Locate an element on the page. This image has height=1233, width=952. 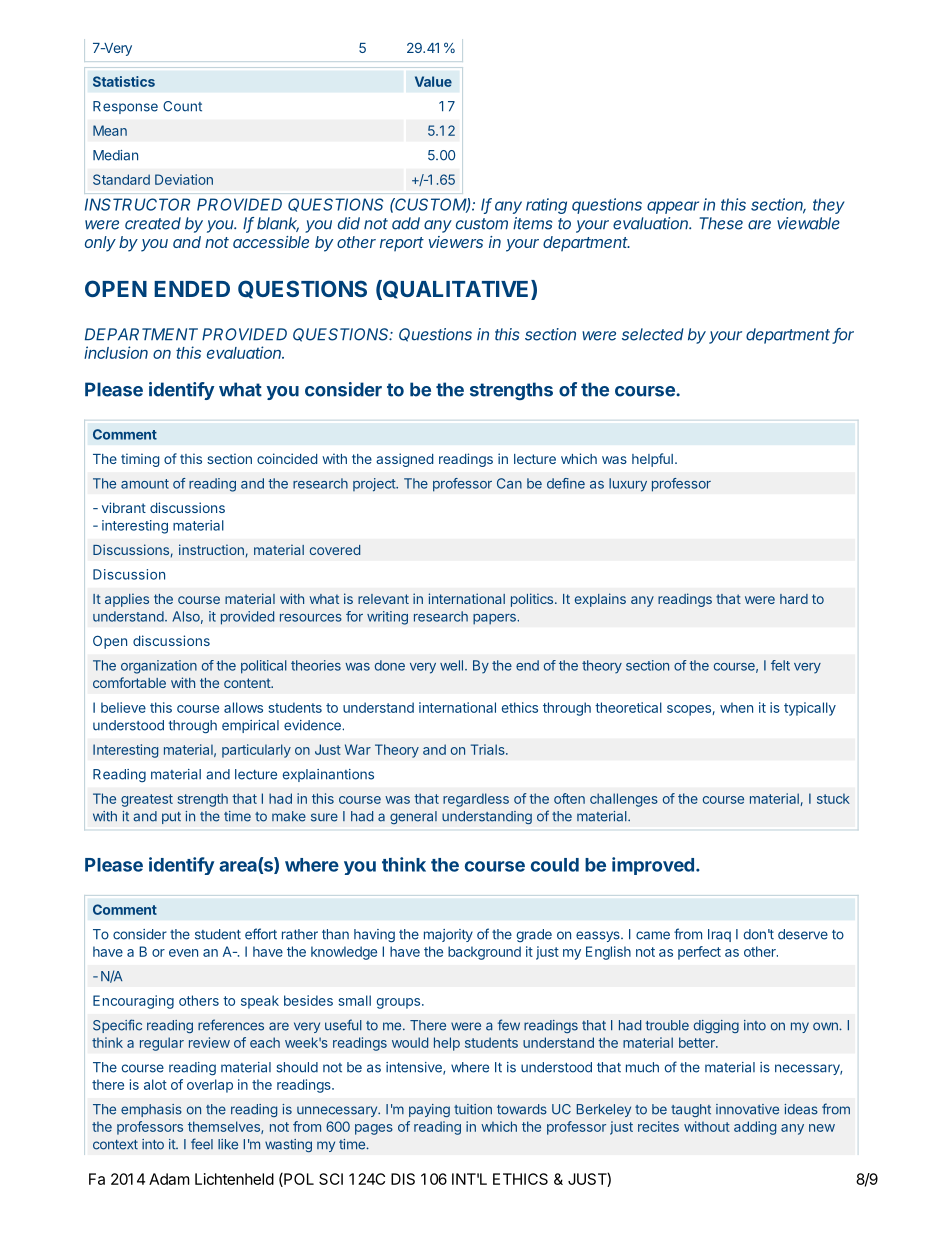
feel is located at coordinates (202, 1144).
